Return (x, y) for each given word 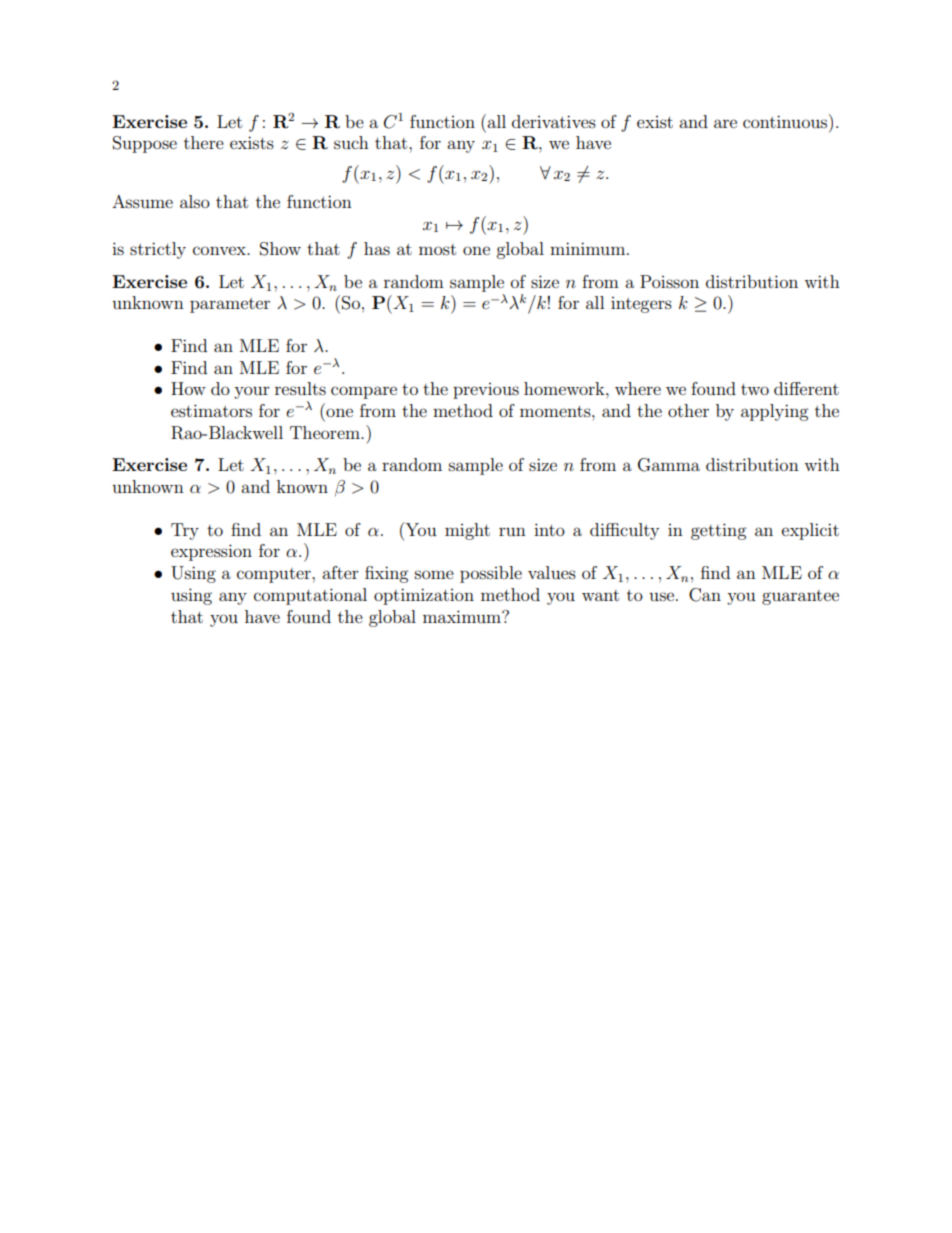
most (437, 249)
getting (718, 531)
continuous (786, 121)
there (204, 142)
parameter (230, 305)
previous (486, 391)
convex (220, 250)
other (688, 410)
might (467, 531)
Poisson (669, 281)
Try (185, 531)
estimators (211, 410)
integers (641, 305)
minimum (589, 248)
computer (275, 575)
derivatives (554, 121)
